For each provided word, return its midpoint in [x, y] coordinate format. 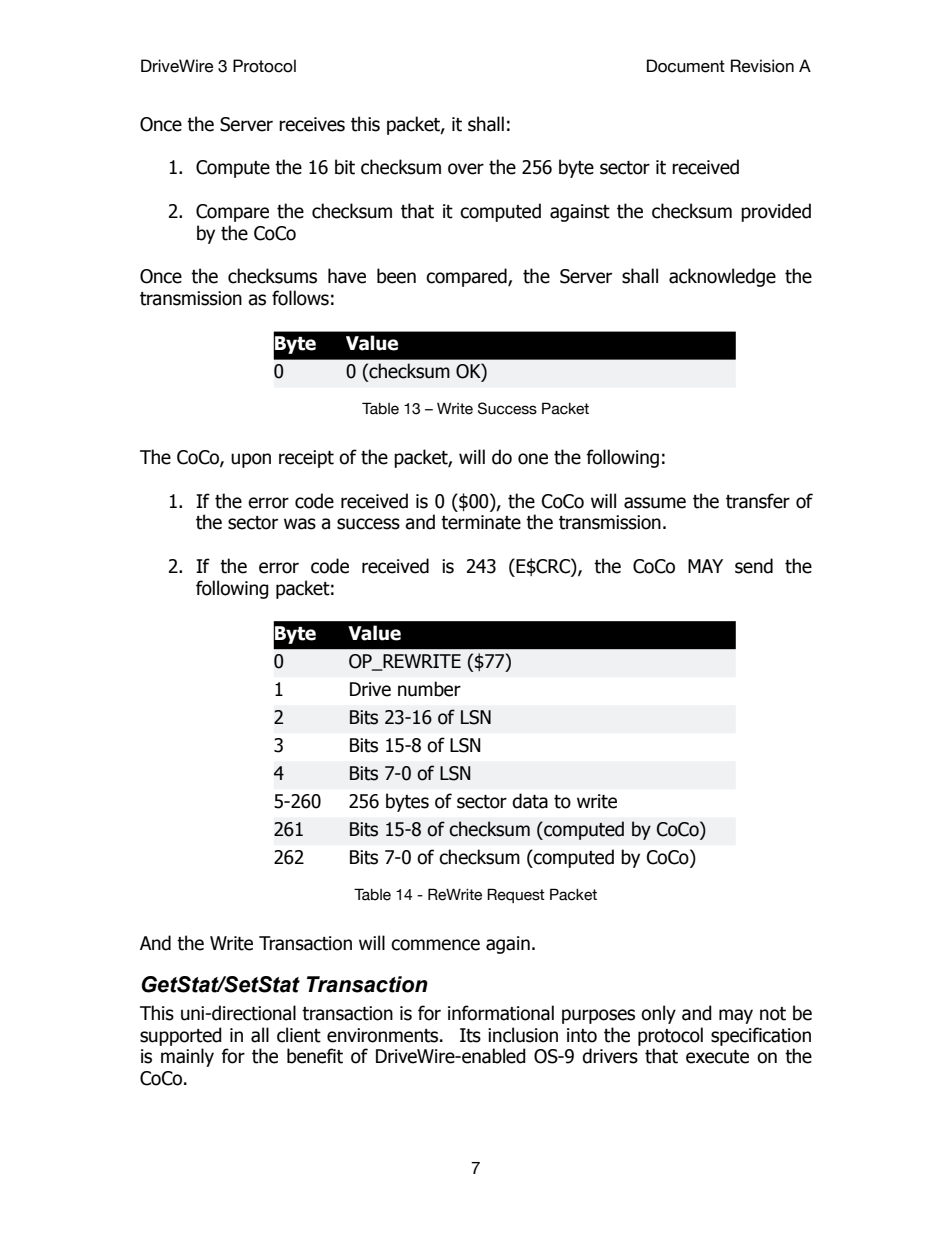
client [299, 1035]
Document [686, 66]
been [396, 276]
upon [251, 460]
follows [300, 298]
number [429, 689]
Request [516, 895]
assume [655, 503]
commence [435, 945]
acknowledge [722, 277]
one [533, 459]
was [300, 524]
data [530, 801]
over [466, 169]
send [754, 566]
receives [312, 124]
